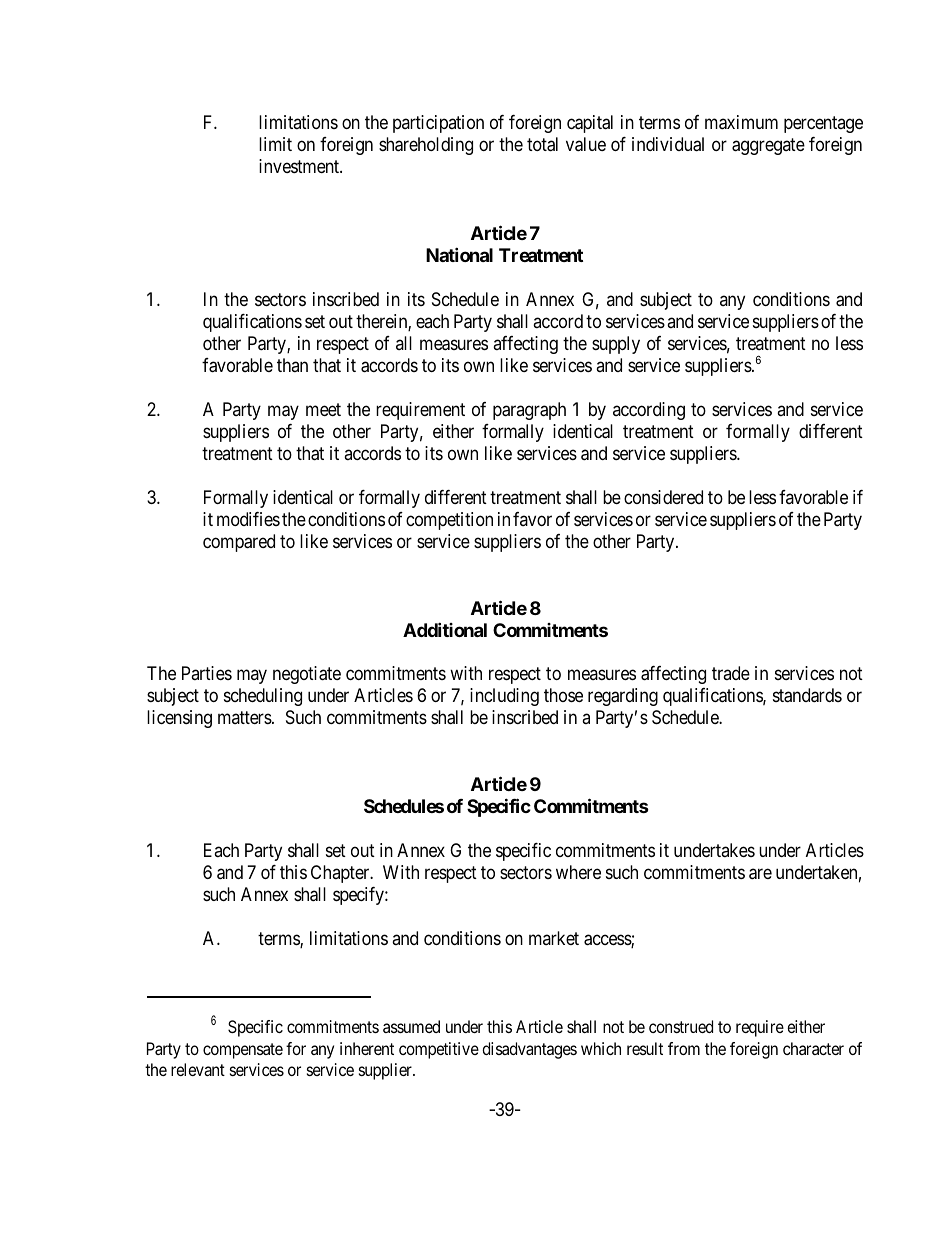 This image has height=1233, width=952. What do you see at coordinates (239, 543) in the image?
I see `compared` at bounding box center [239, 543].
